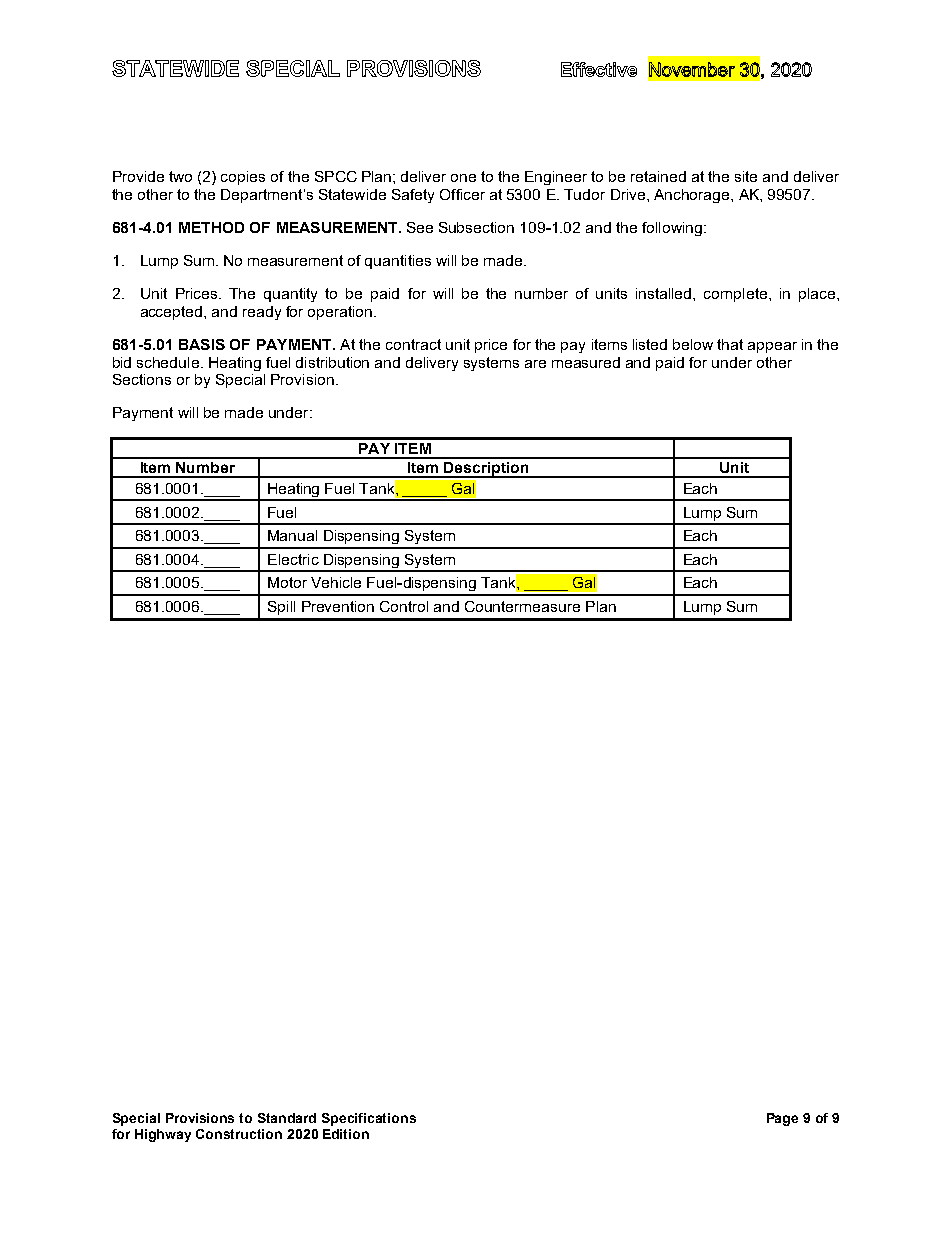  Describe the element at coordinates (535, 364) in the document. I see `are` at that location.
